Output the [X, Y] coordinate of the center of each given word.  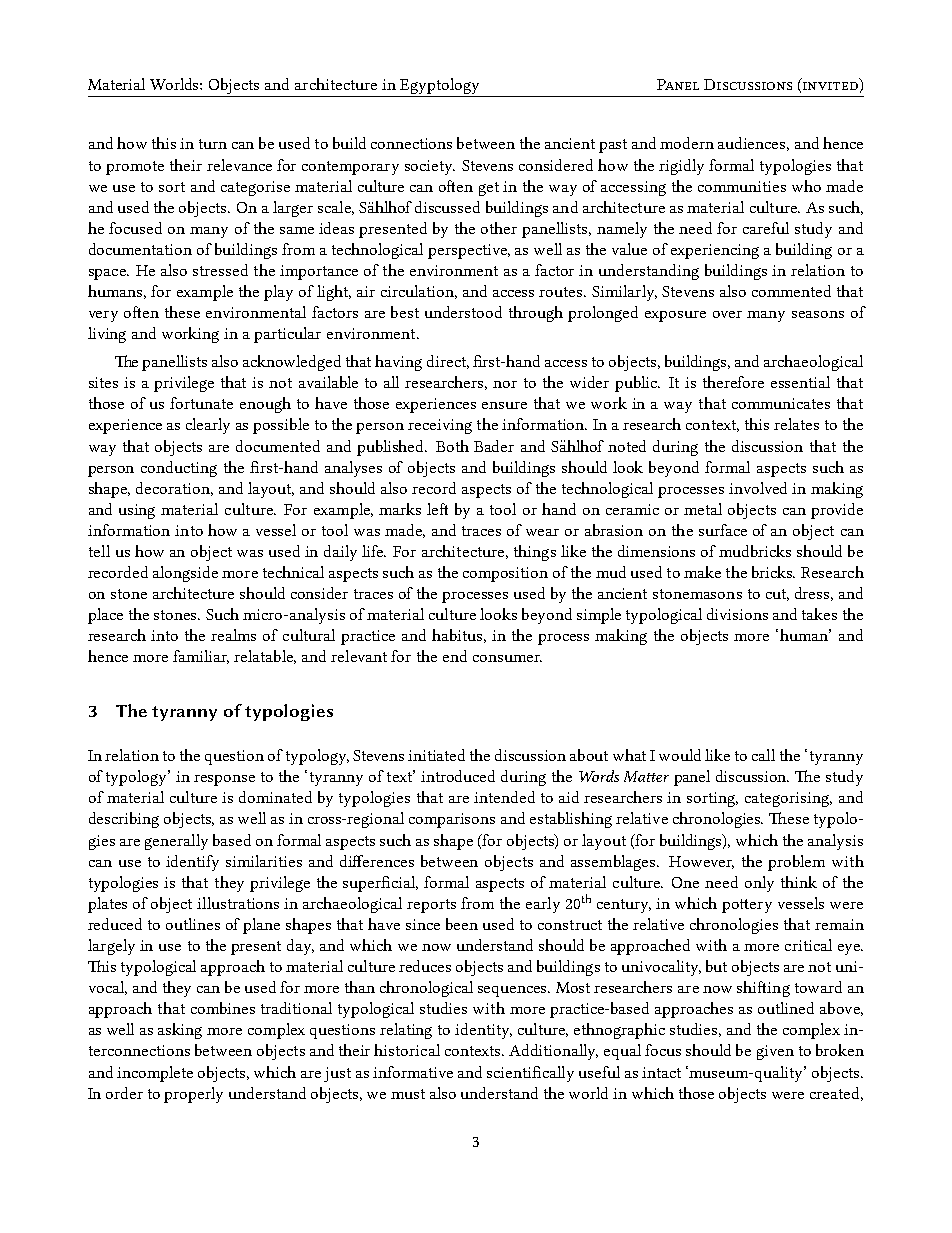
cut [777, 595]
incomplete [155, 1074]
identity [483, 1031]
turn [213, 144]
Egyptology [439, 86]
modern [687, 143]
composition [505, 574]
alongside [185, 574]
